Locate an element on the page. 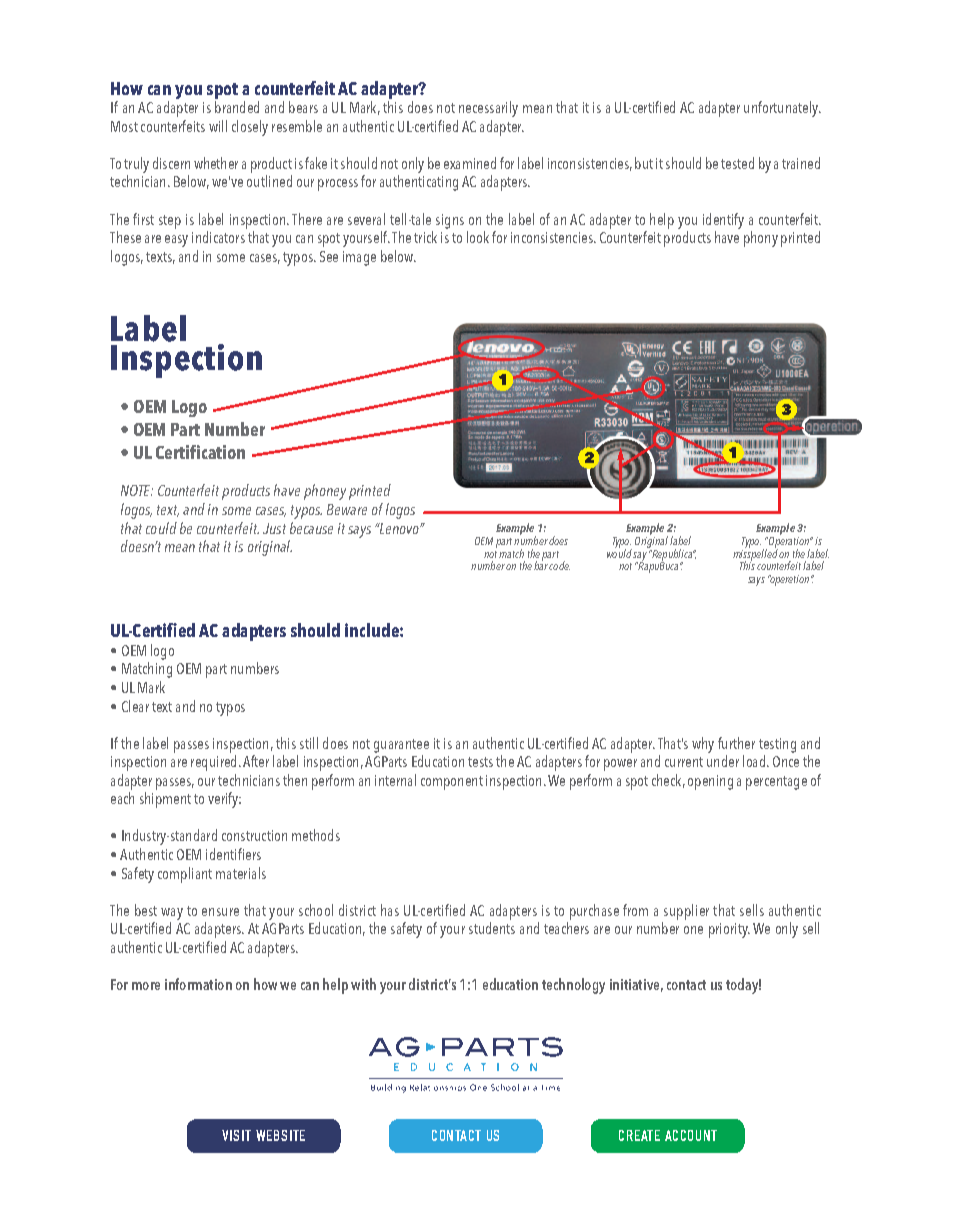 The image size is (958, 1232). supplier is located at coordinates (686, 912).
